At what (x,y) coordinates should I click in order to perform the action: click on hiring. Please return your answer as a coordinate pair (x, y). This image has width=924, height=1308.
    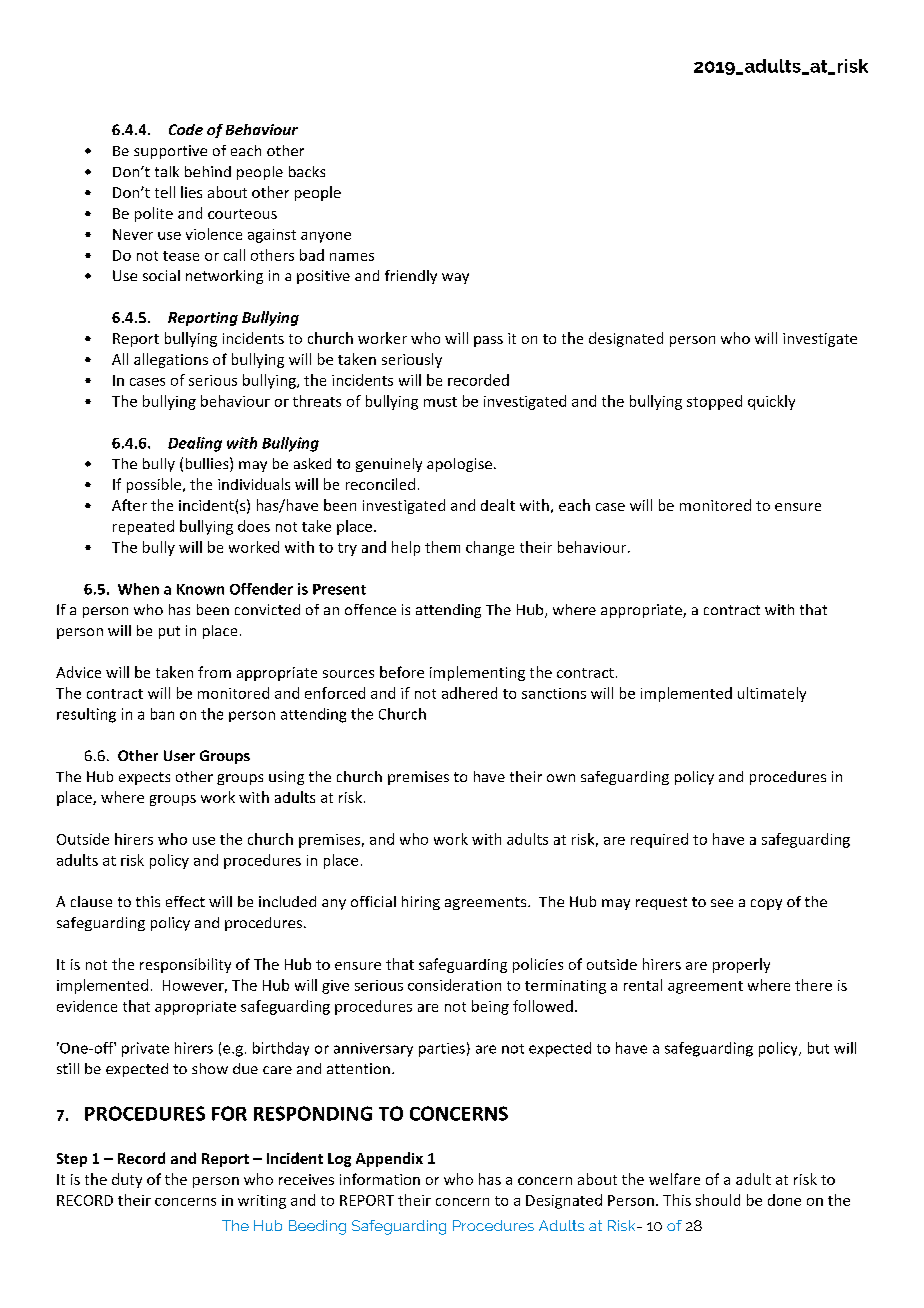
    Looking at the image, I should click on (421, 903).
